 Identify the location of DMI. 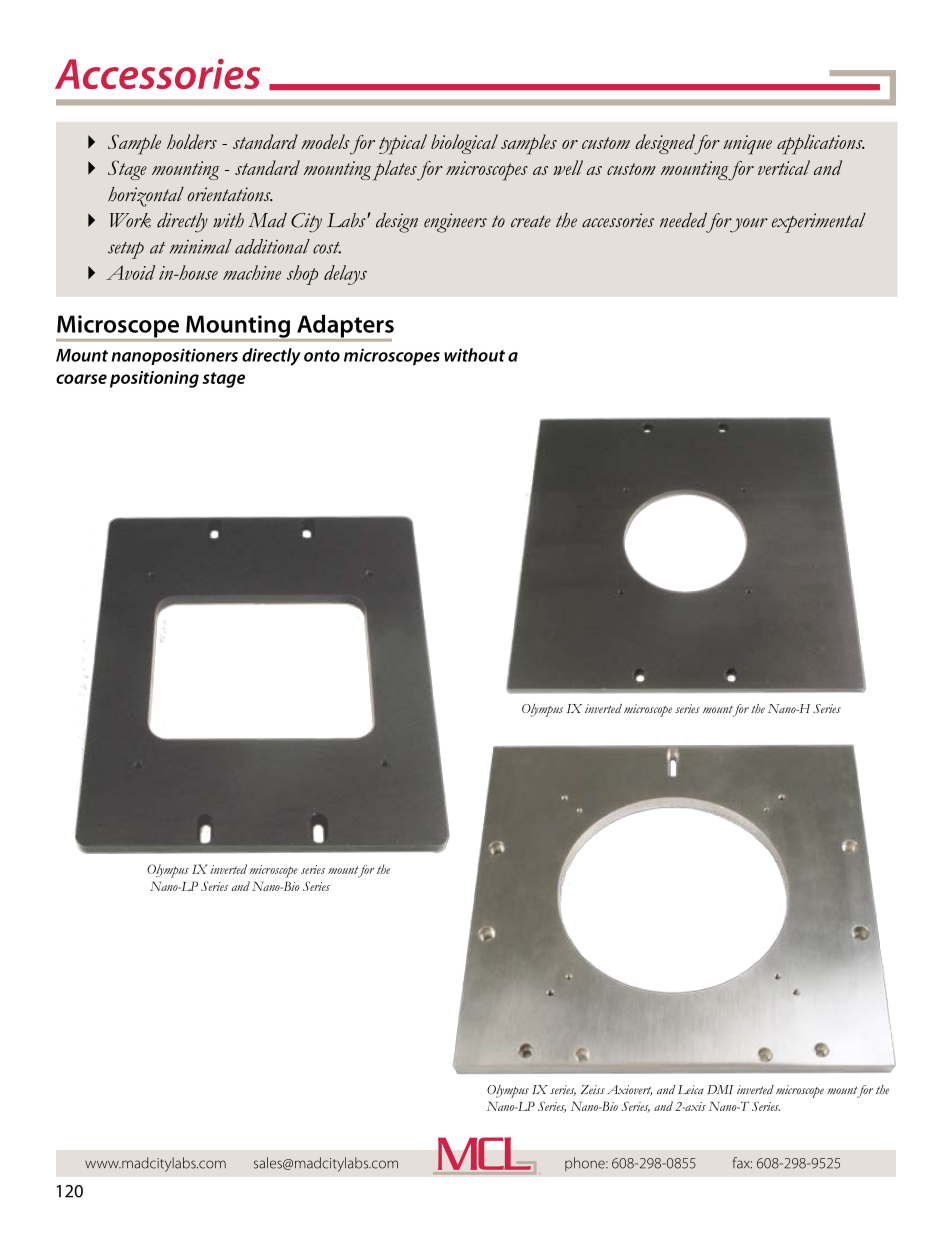
(720, 1089).
